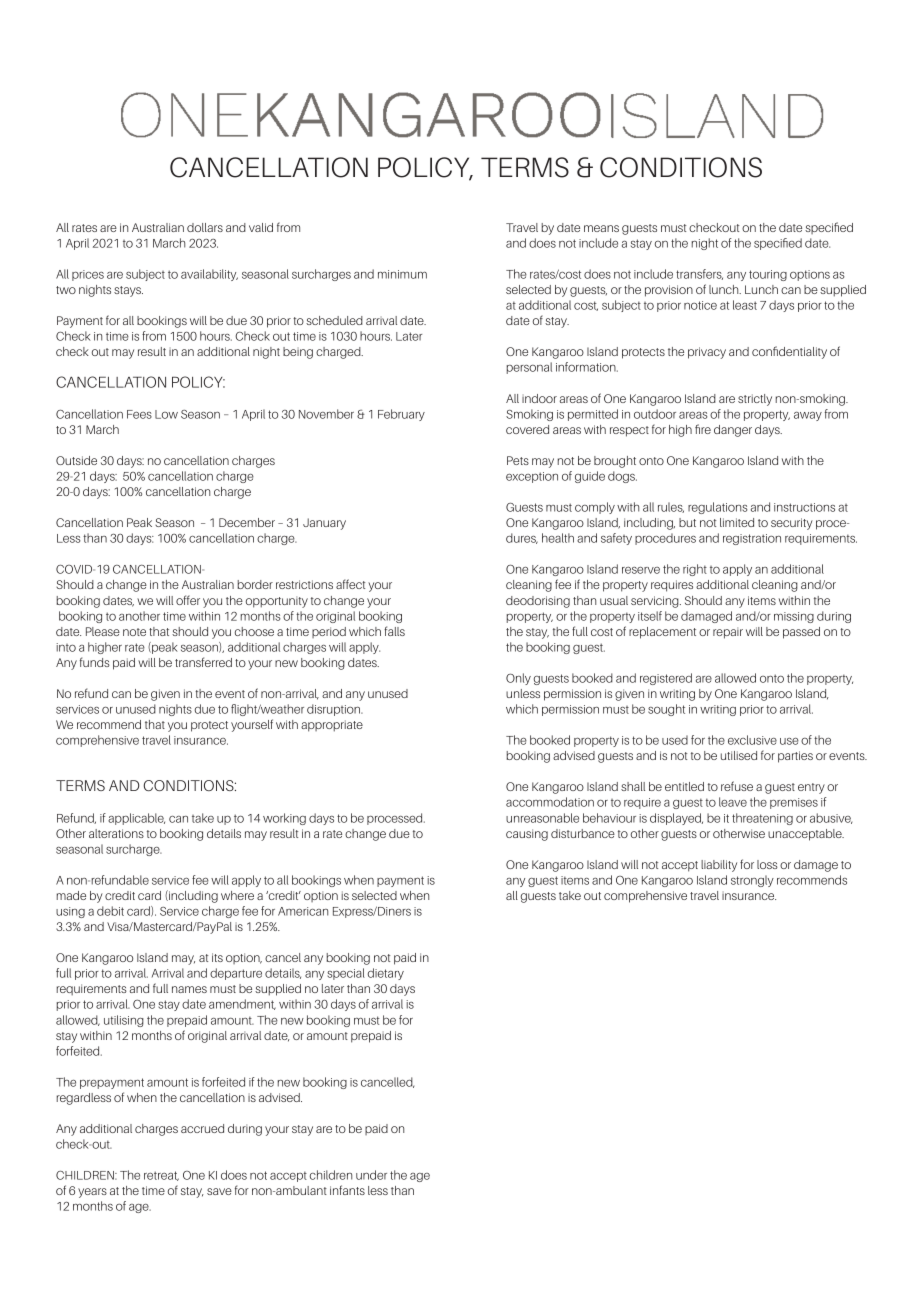 The width and height of the screenshot is (924, 1308). I want to click on transferred, so click(203, 662).
